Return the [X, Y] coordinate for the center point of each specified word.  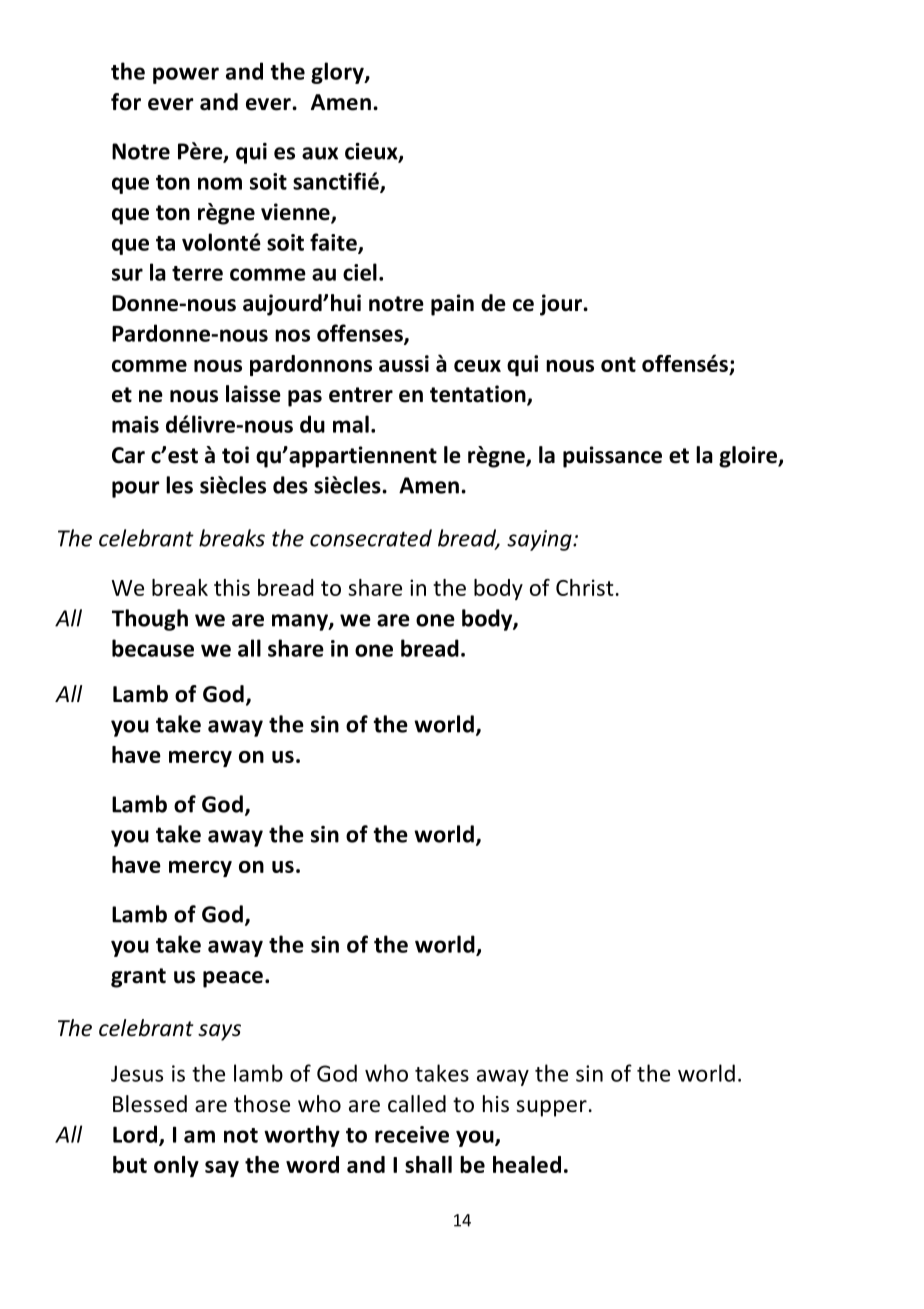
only [176, 1166]
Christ [585, 587]
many [301, 622]
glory [338, 73]
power [186, 75]
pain [452, 305]
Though [150, 620]
